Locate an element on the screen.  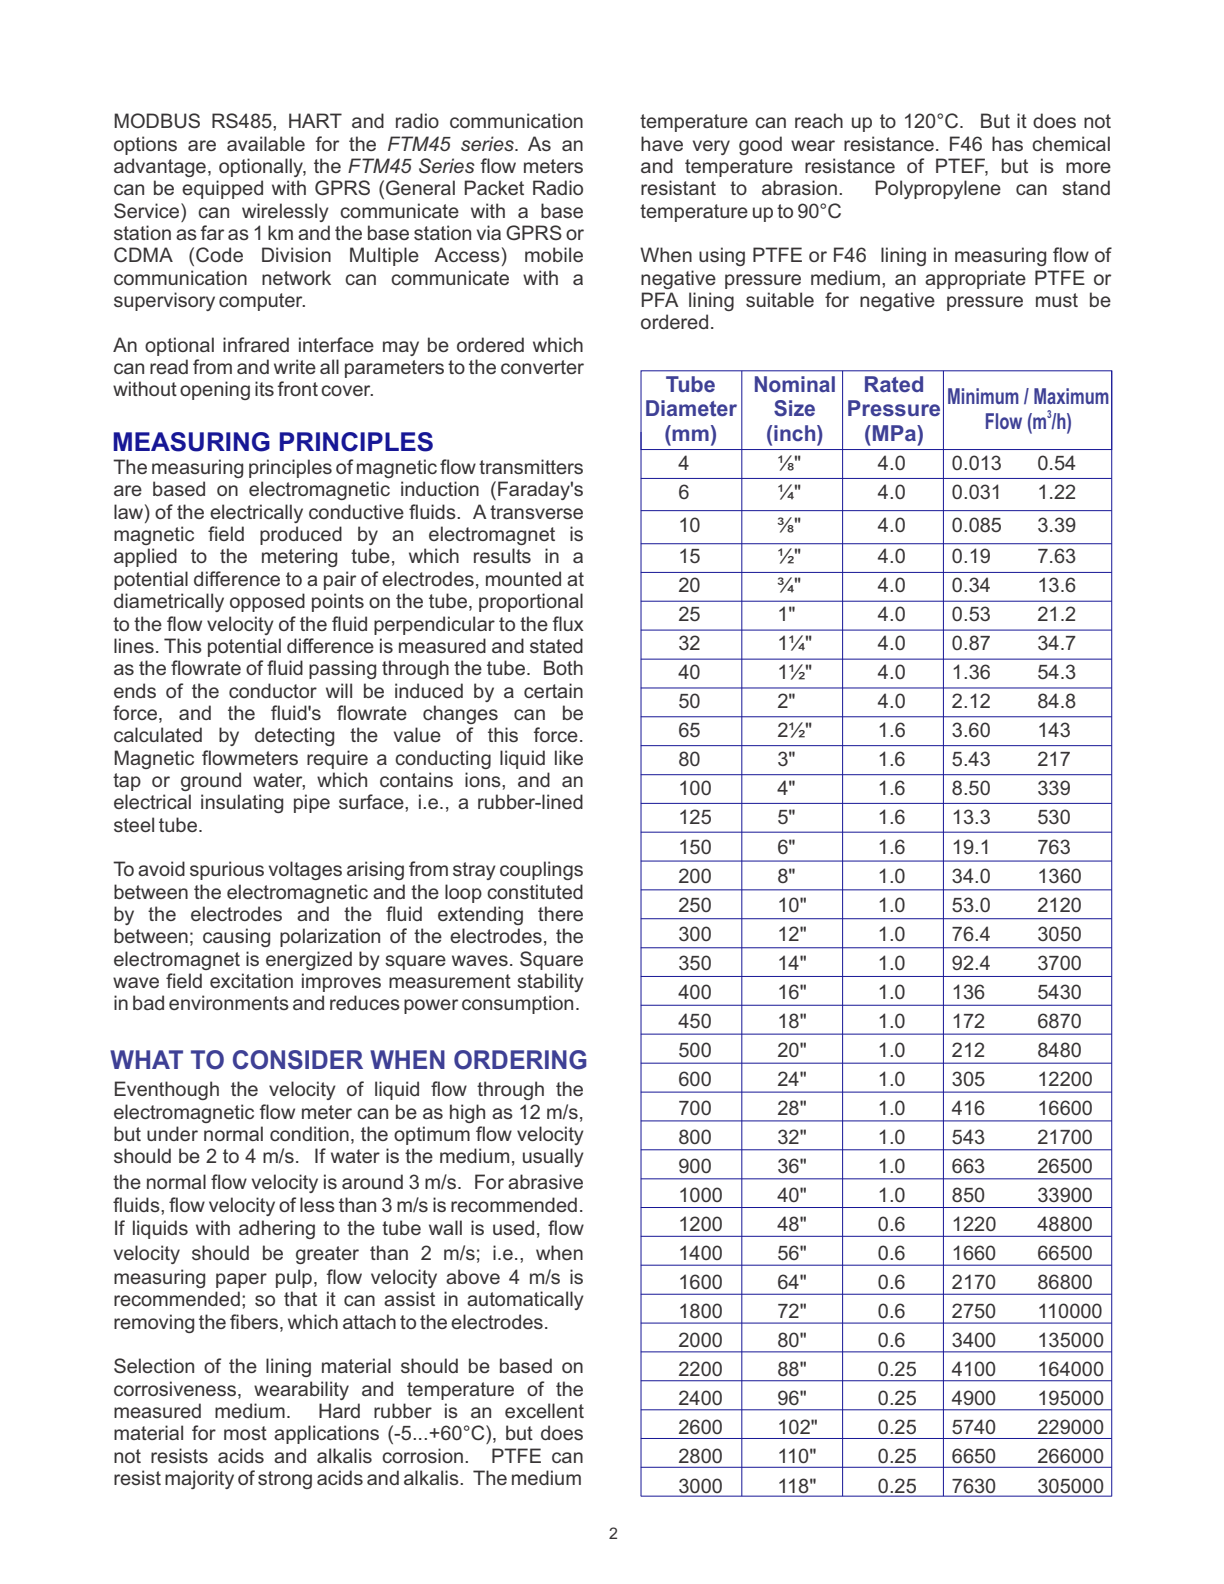
insulating is located at coordinates (242, 803).
